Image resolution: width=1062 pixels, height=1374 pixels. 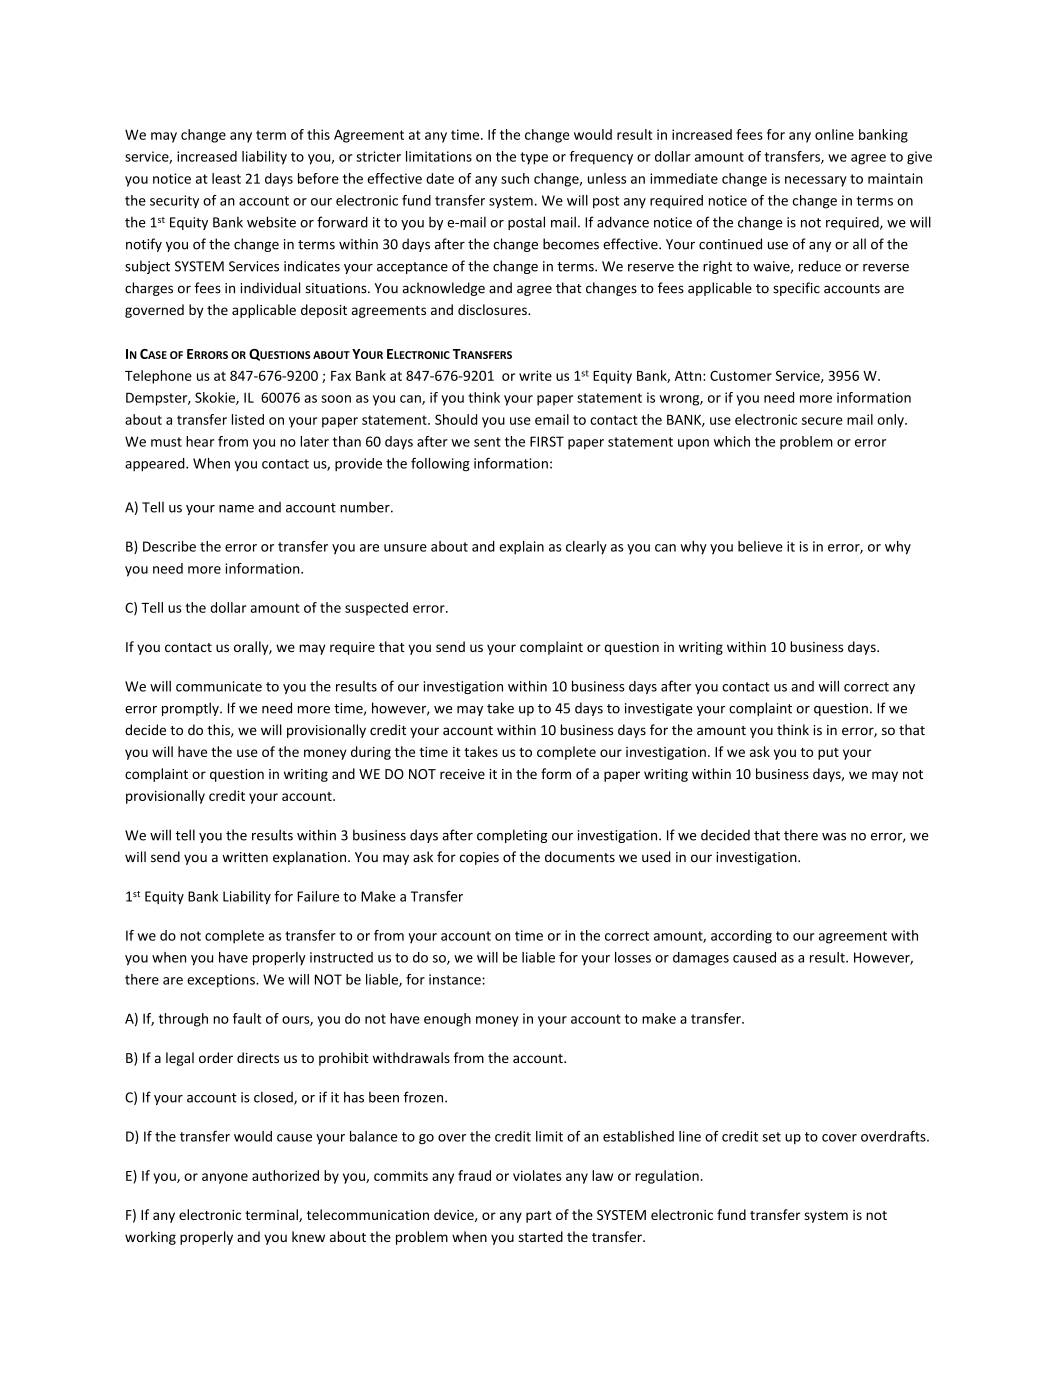 I want to click on was, so click(x=834, y=837).
